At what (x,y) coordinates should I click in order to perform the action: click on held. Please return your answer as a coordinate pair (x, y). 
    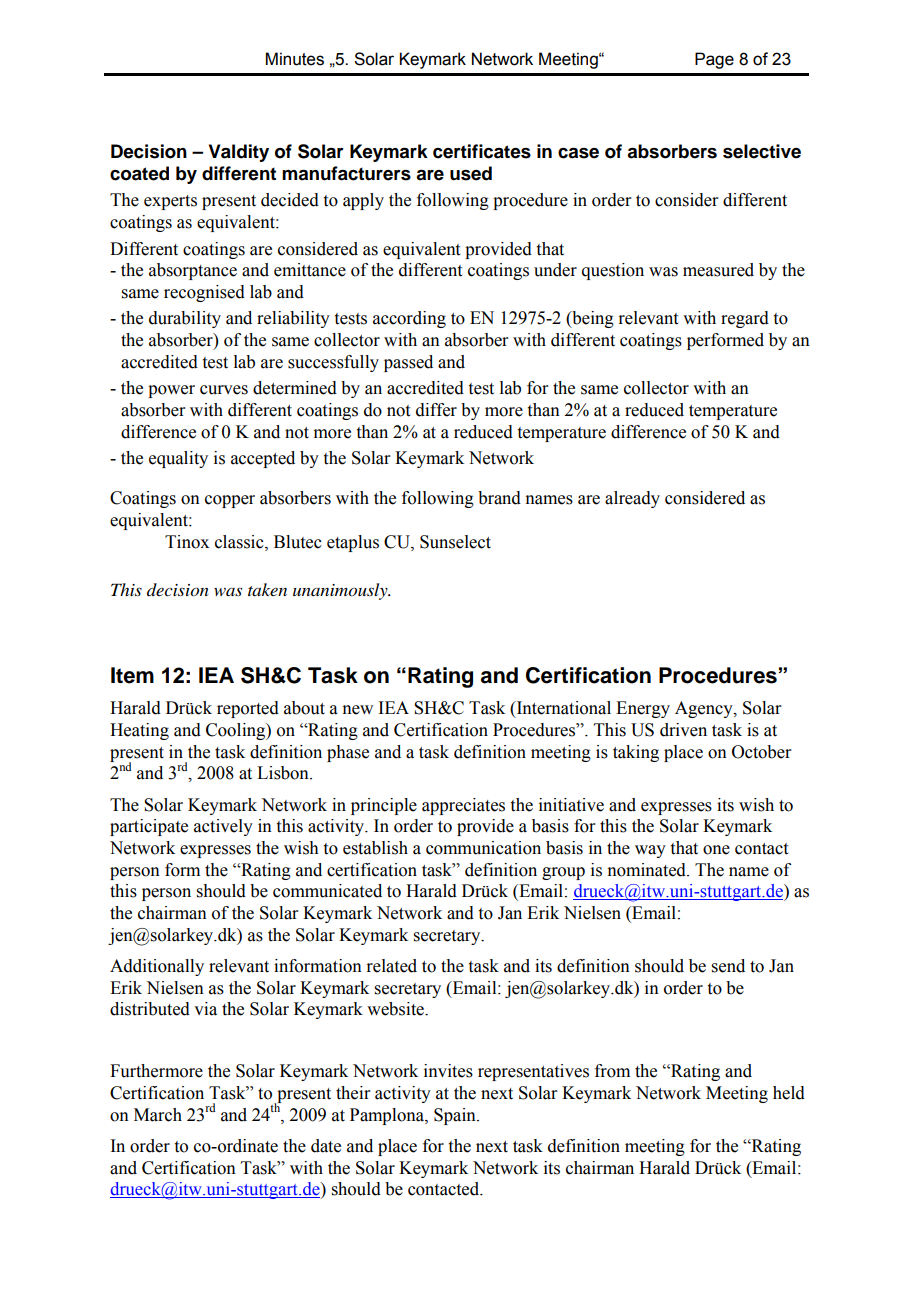
    Looking at the image, I should click on (789, 1093).
